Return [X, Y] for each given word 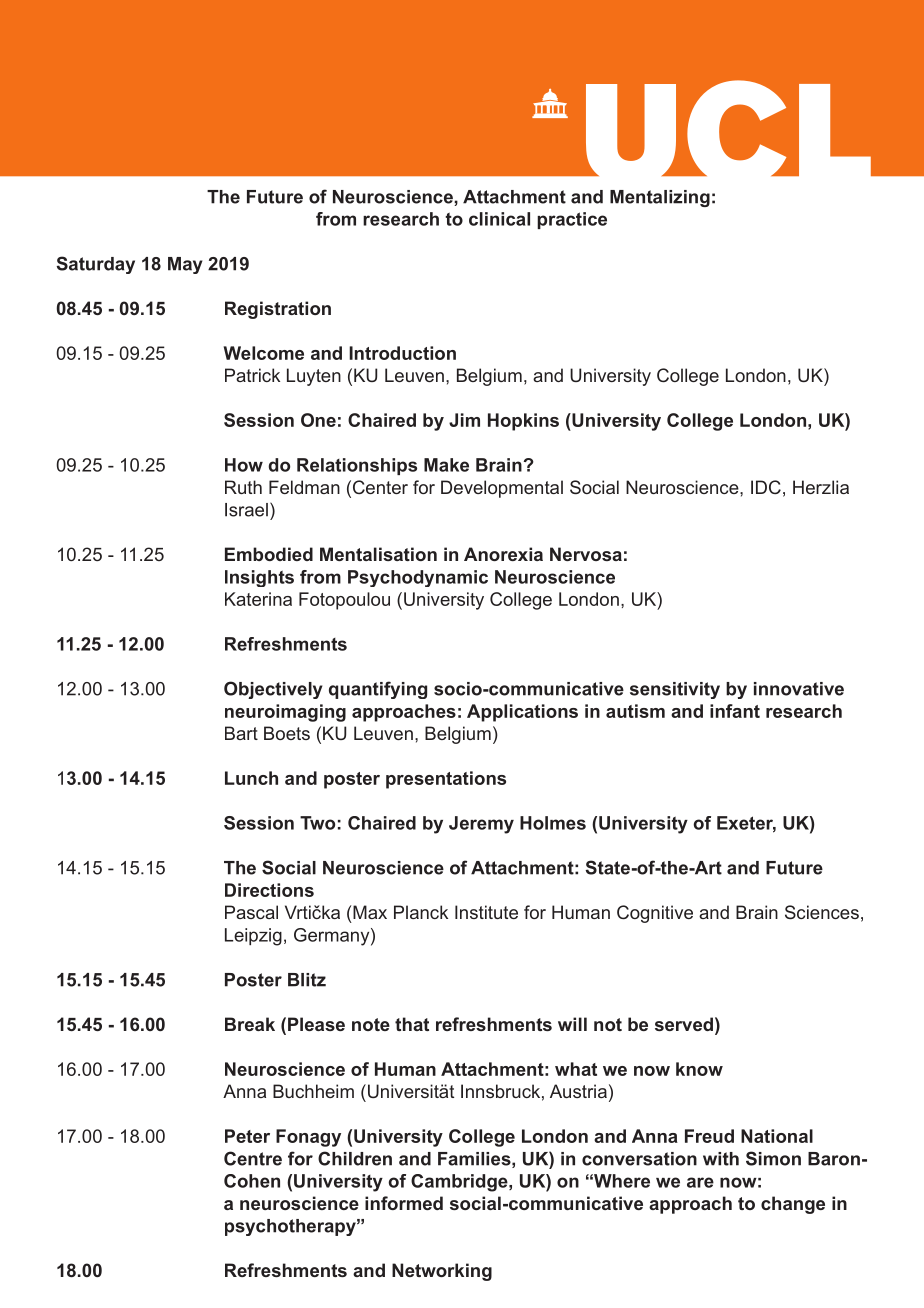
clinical [499, 219]
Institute [486, 912]
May [185, 265]
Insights [259, 578]
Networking [442, 1272]
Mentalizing [660, 198]
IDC [766, 487]
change [793, 1205]
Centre [253, 1158]
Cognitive [655, 914]
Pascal [251, 912]
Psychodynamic [418, 578]
